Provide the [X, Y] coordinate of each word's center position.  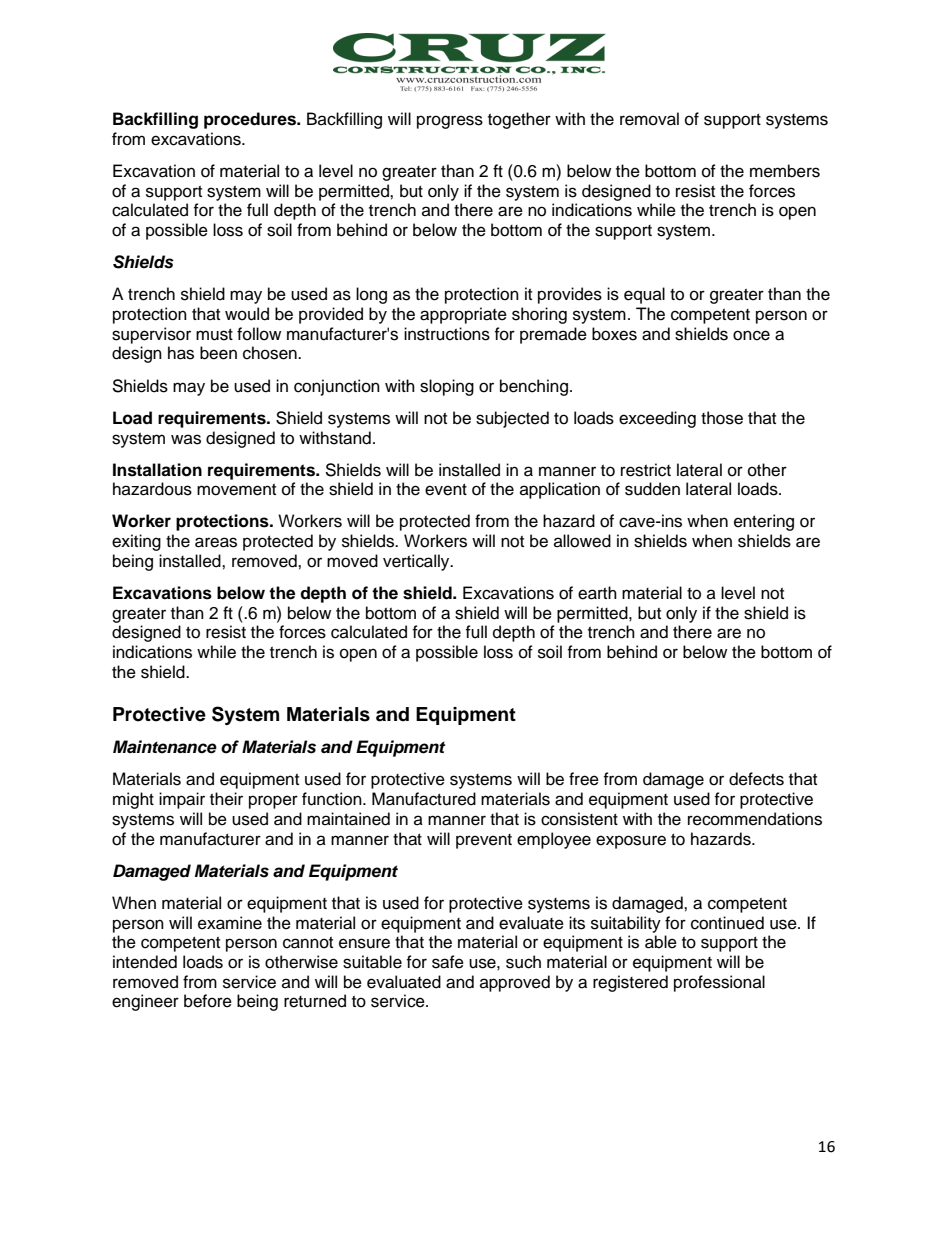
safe [448, 962]
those [722, 418]
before [208, 1001]
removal [649, 119]
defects [756, 779]
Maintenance [165, 747]
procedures [251, 120]
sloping [447, 387]
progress [450, 122]
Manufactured [424, 799]
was [186, 439]
